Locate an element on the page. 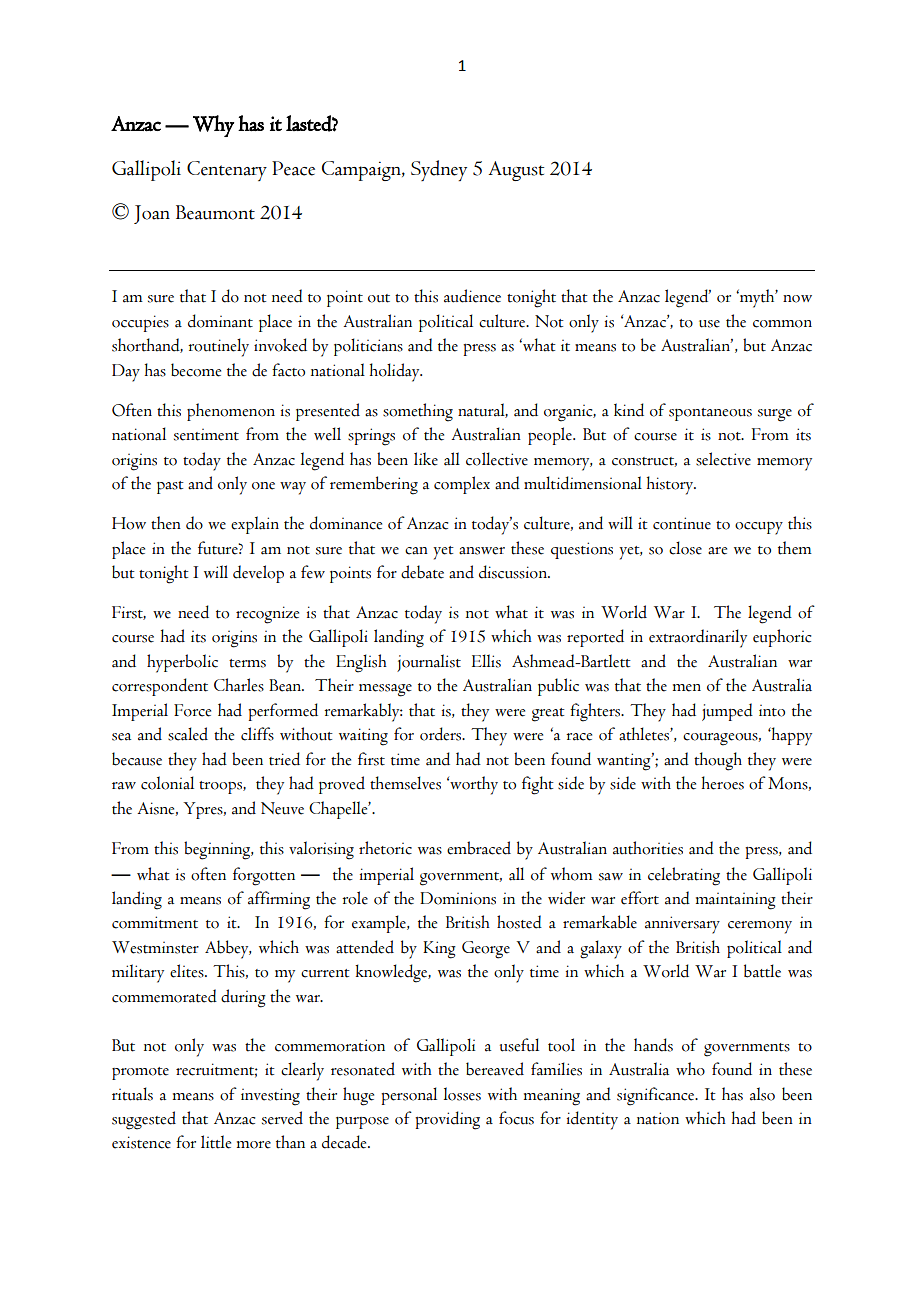 The height and width of the page is (1308, 924). Sydney is located at coordinates (439, 170).
